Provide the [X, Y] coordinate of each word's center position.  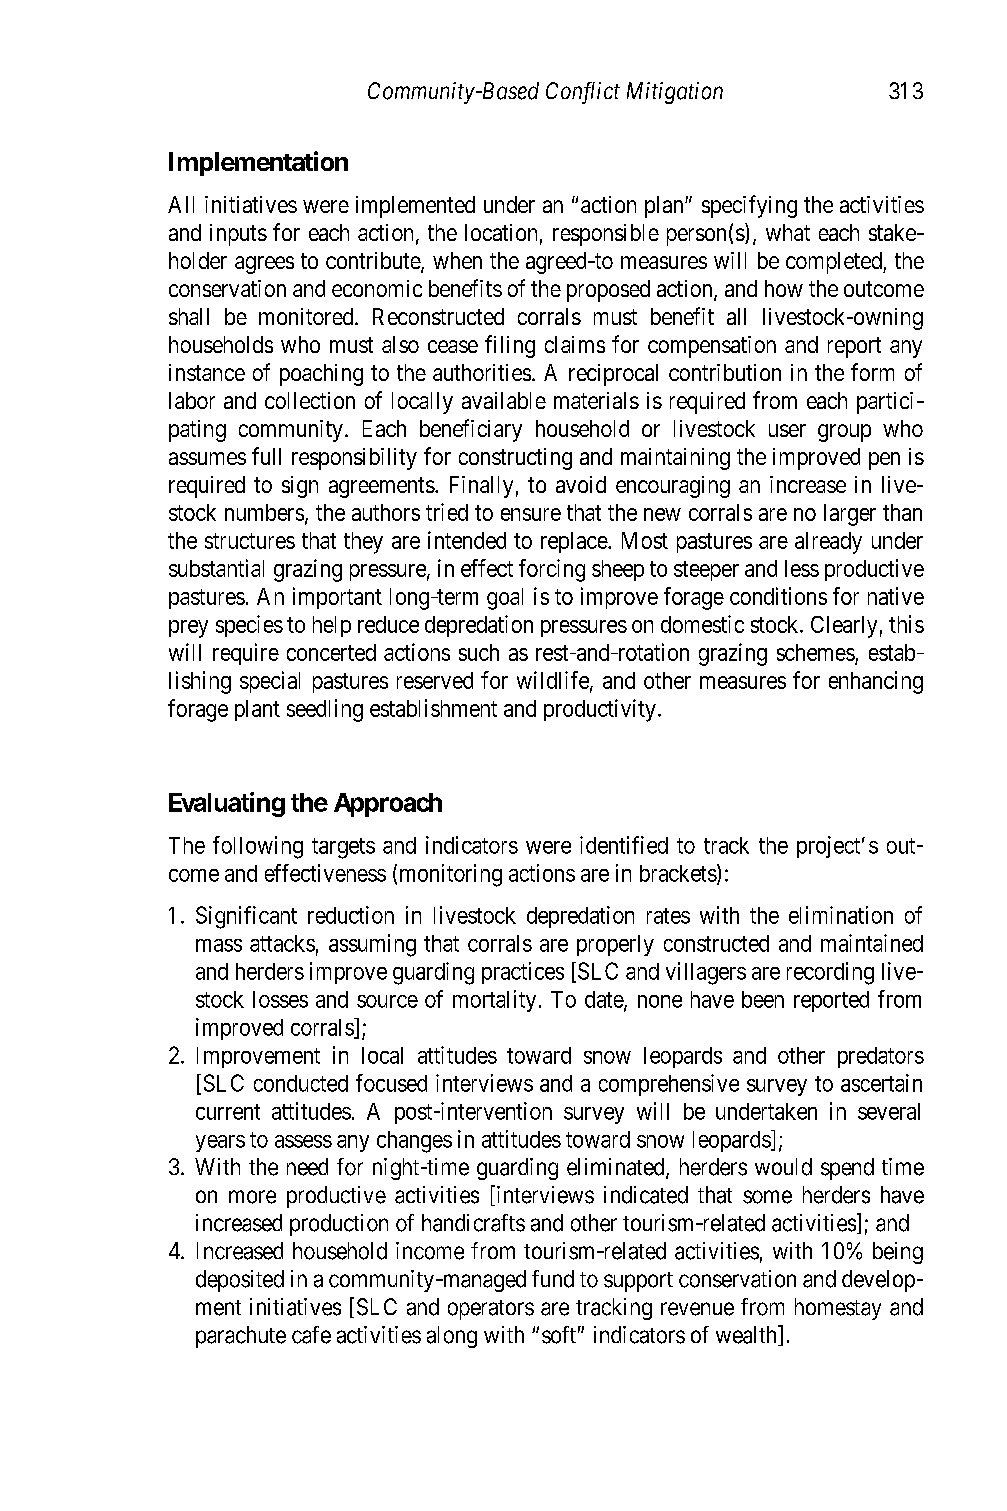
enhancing [876, 682]
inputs [238, 235]
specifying [749, 206]
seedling [325, 710]
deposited [240, 1281]
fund [553, 1279]
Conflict [583, 93]
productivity [600, 710]
